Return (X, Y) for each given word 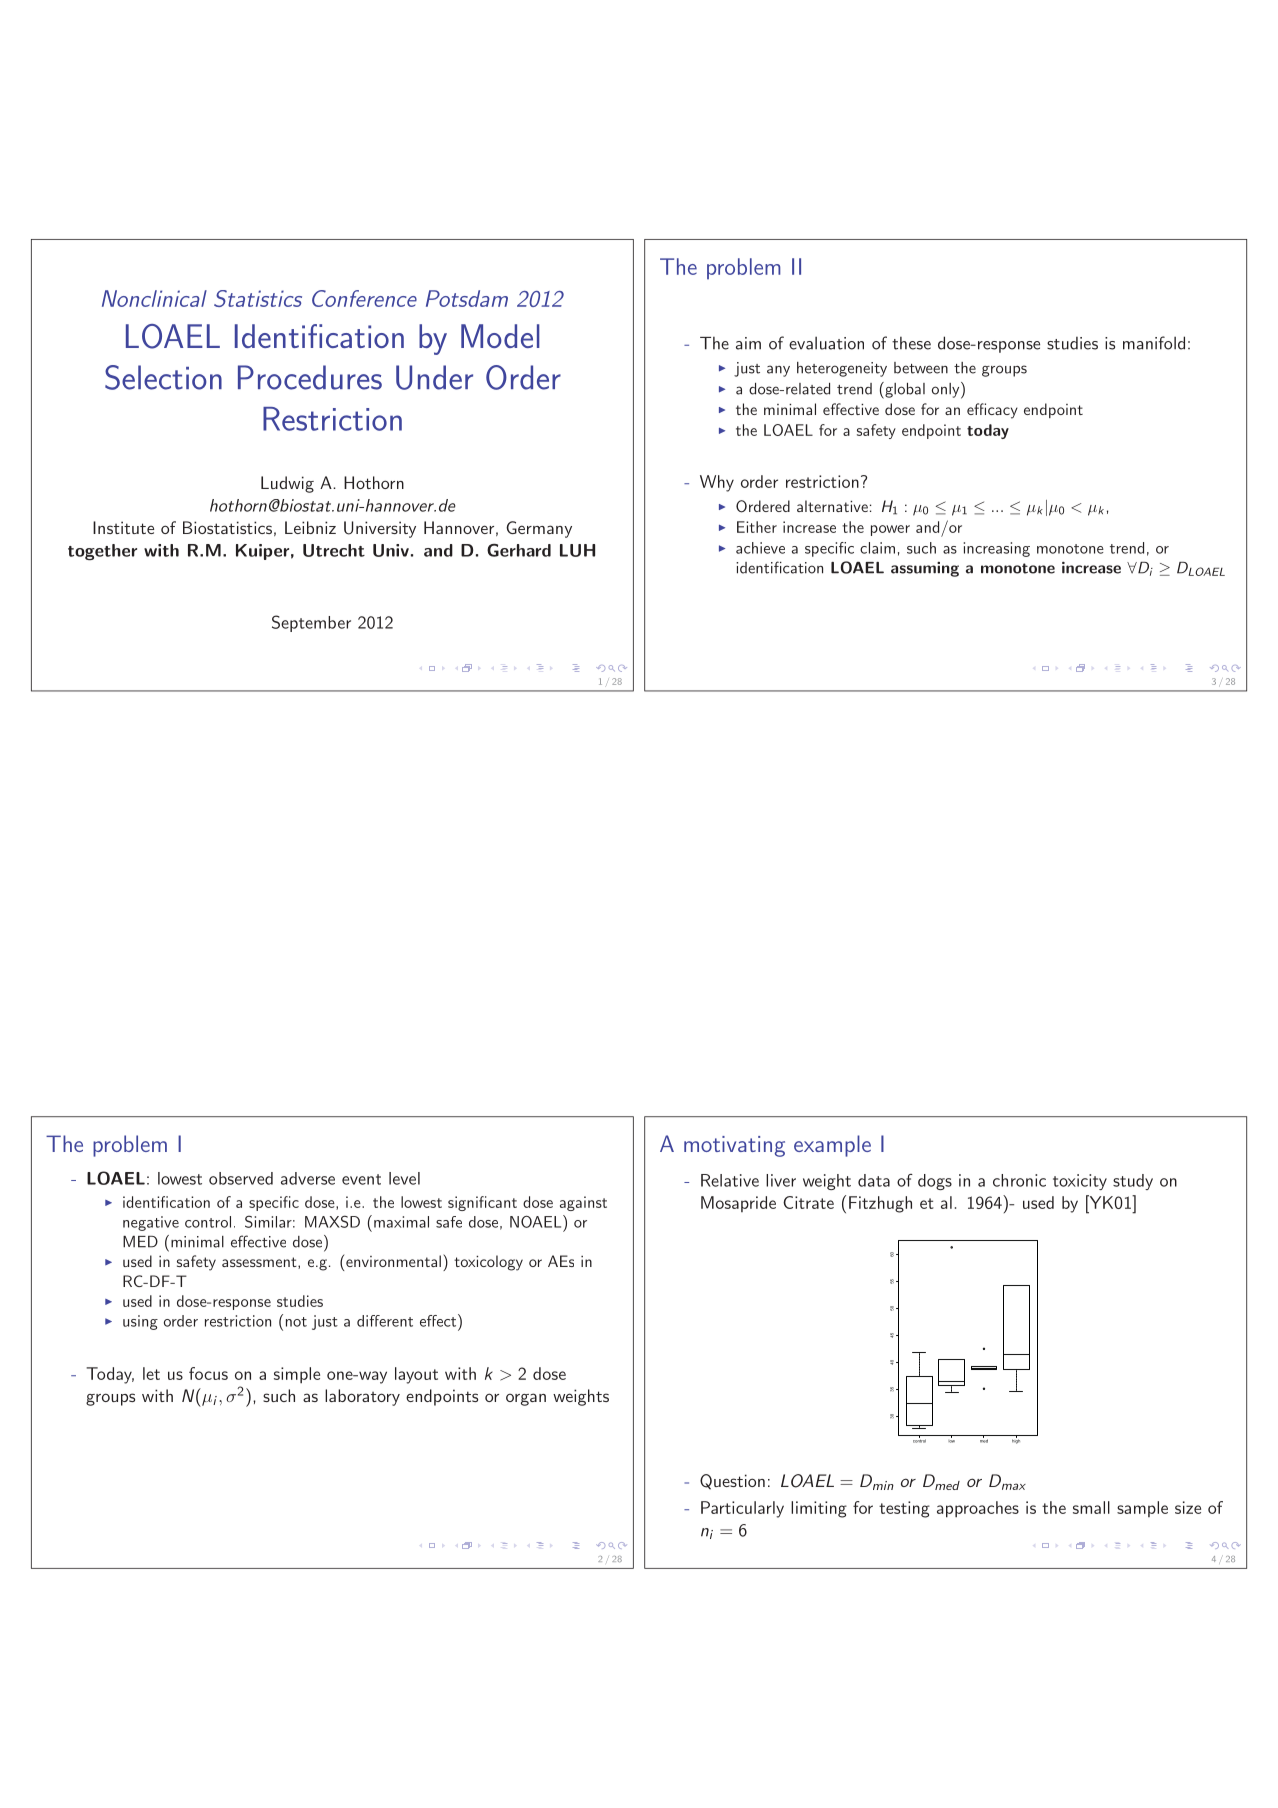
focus (208, 1373)
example (832, 1146)
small (1091, 1507)
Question (732, 1482)
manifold (1154, 343)
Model (500, 336)
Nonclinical (154, 298)
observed (241, 1178)
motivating (734, 1146)
